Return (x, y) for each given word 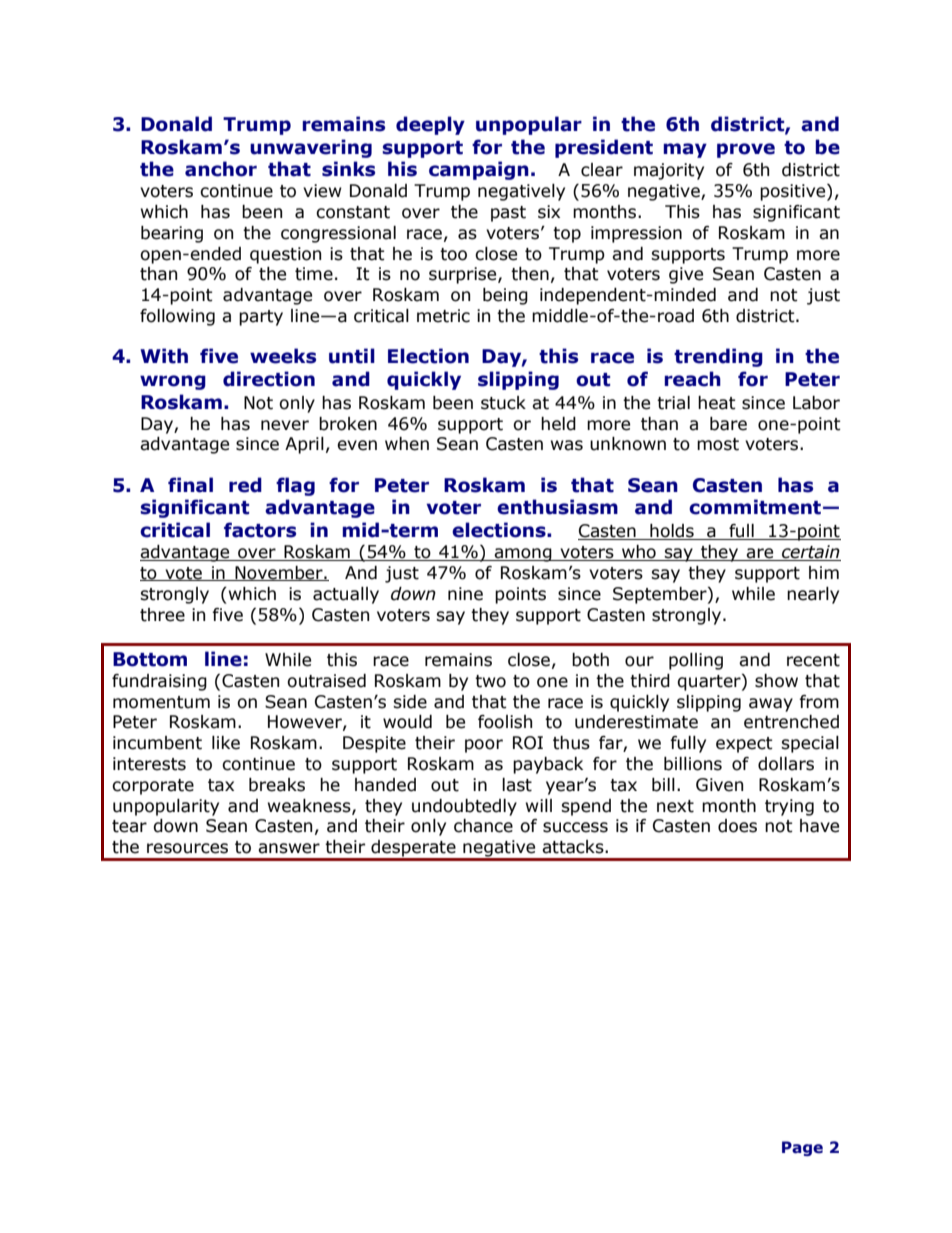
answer (289, 848)
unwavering (311, 148)
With (164, 356)
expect (744, 745)
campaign (479, 170)
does (737, 826)
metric (443, 316)
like (226, 743)
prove (746, 150)
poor (484, 746)
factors (260, 530)
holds (672, 532)
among (523, 555)
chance (483, 826)
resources (187, 848)
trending (718, 357)
